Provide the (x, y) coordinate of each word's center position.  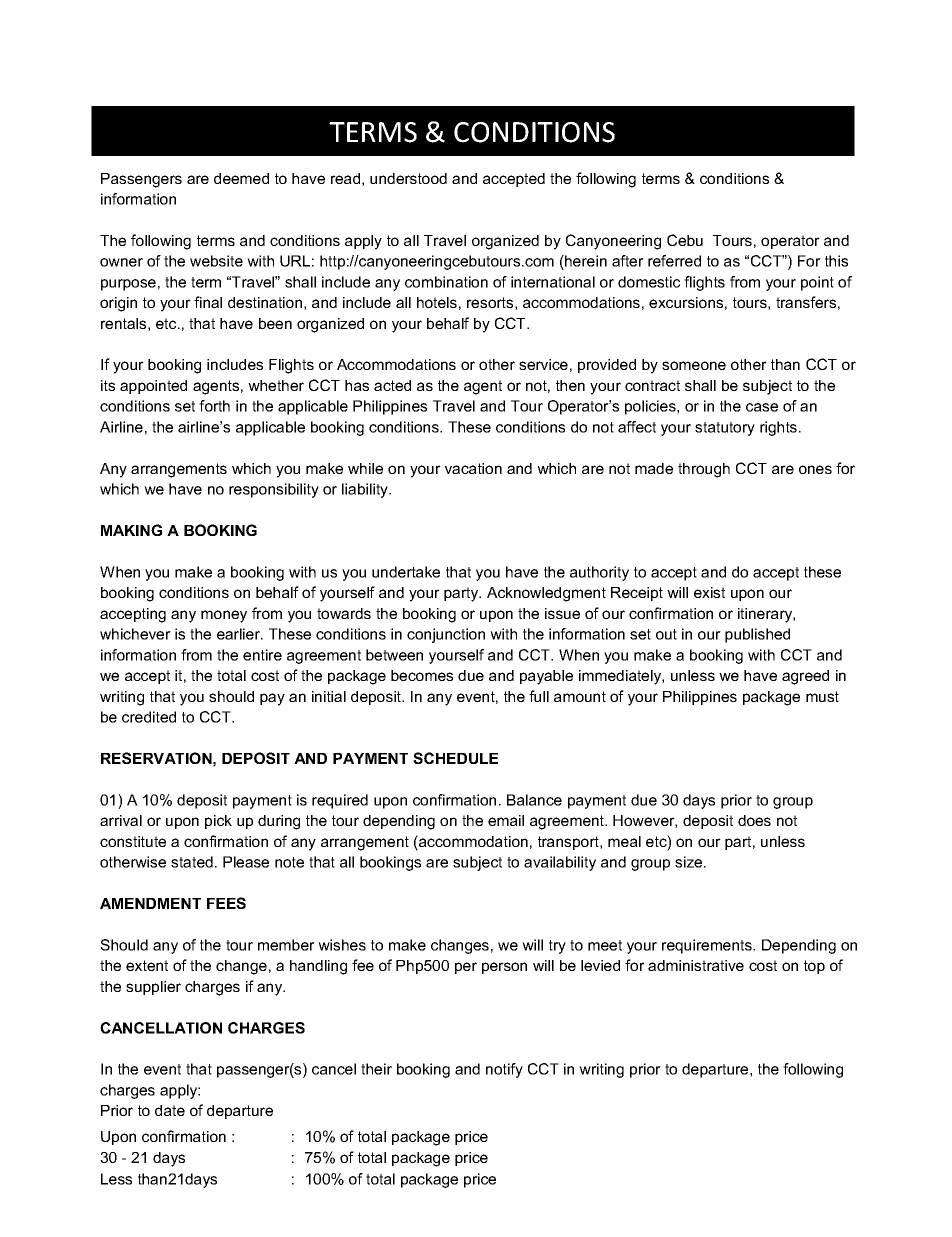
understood (408, 178)
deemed (241, 178)
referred (674, 261)
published (757, 635)
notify (504, 1070)
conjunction (446, 635)
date (170, 1110)
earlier (240, 634)
